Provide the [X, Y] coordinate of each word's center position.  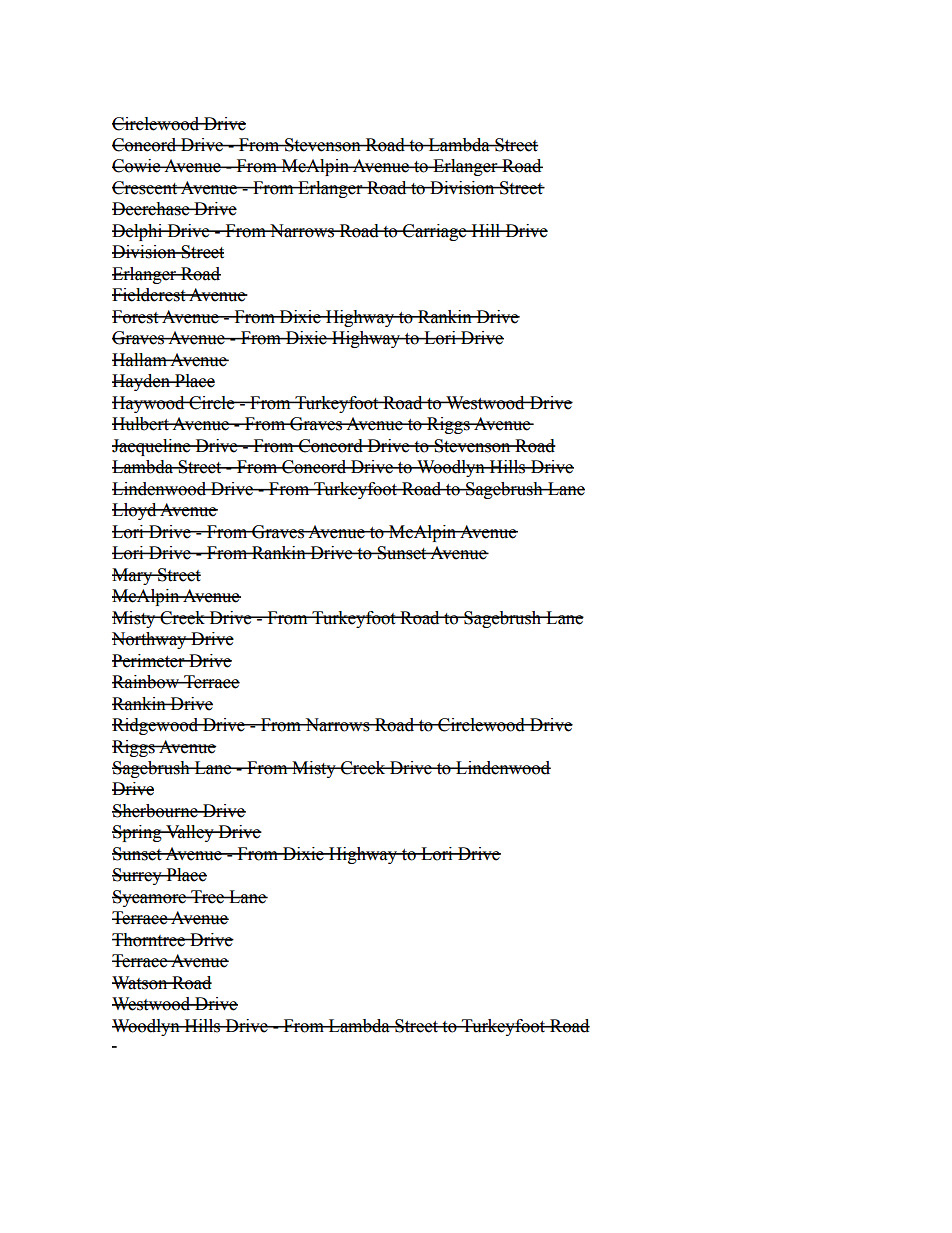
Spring [138, 833]
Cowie [137, 166]
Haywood [149, 404]
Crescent [146, 188]
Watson [141, 983]
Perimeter [149, 661]
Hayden [142, 382]
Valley [190, 833]
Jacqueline [152, 447]
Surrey [138, 876]
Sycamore [150, 898]
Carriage [435, 232]
